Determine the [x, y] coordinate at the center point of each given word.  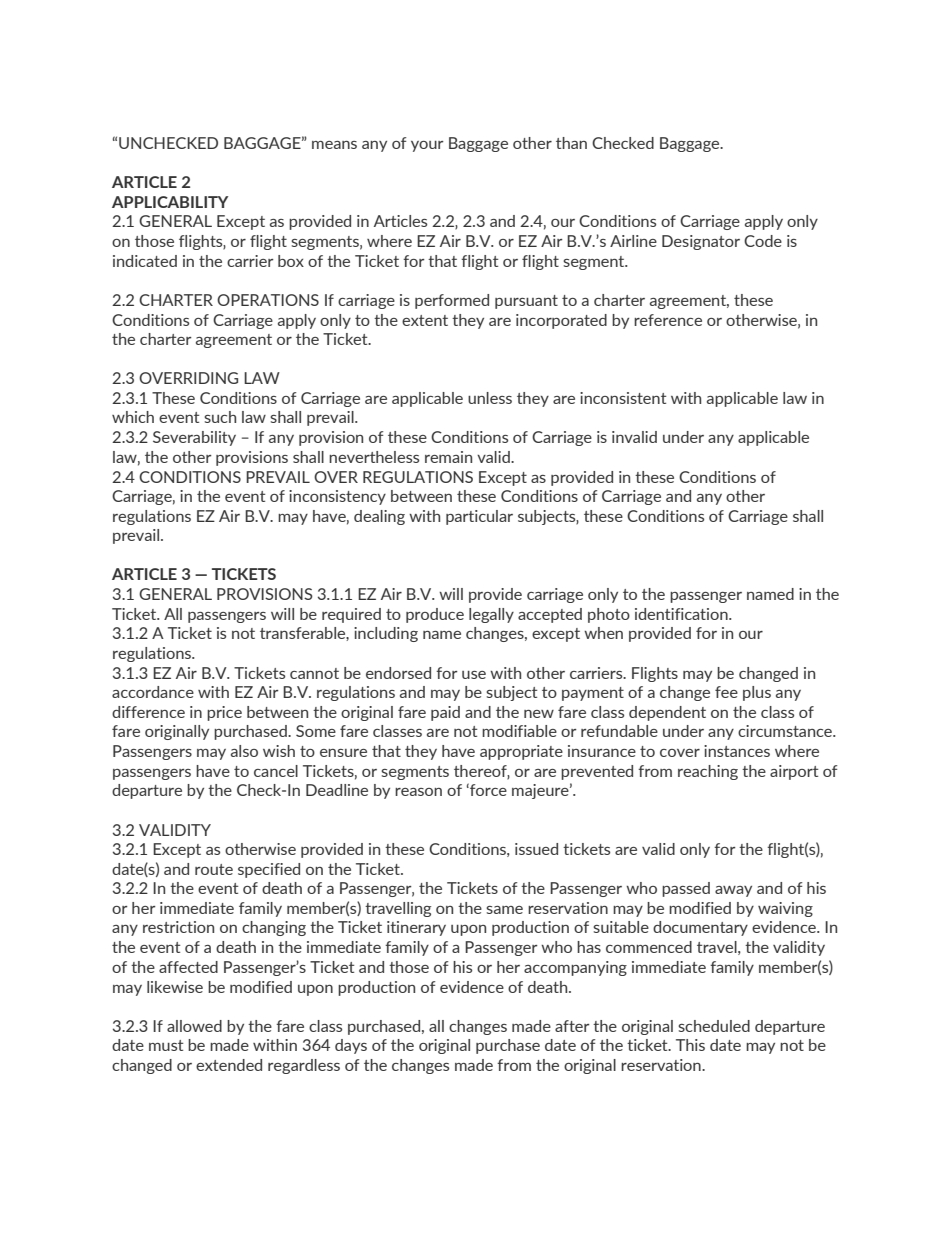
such [220, 417]
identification [682, 614]
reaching [708, 772]
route [214, 869]
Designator [701, 242]
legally [491, 615]
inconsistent [623, 398]
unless [490, 398]
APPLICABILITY [170, 202]
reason [418, 792]
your [427, 146]
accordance [153, 692]
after [572, 1026]
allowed [194, 1026]
